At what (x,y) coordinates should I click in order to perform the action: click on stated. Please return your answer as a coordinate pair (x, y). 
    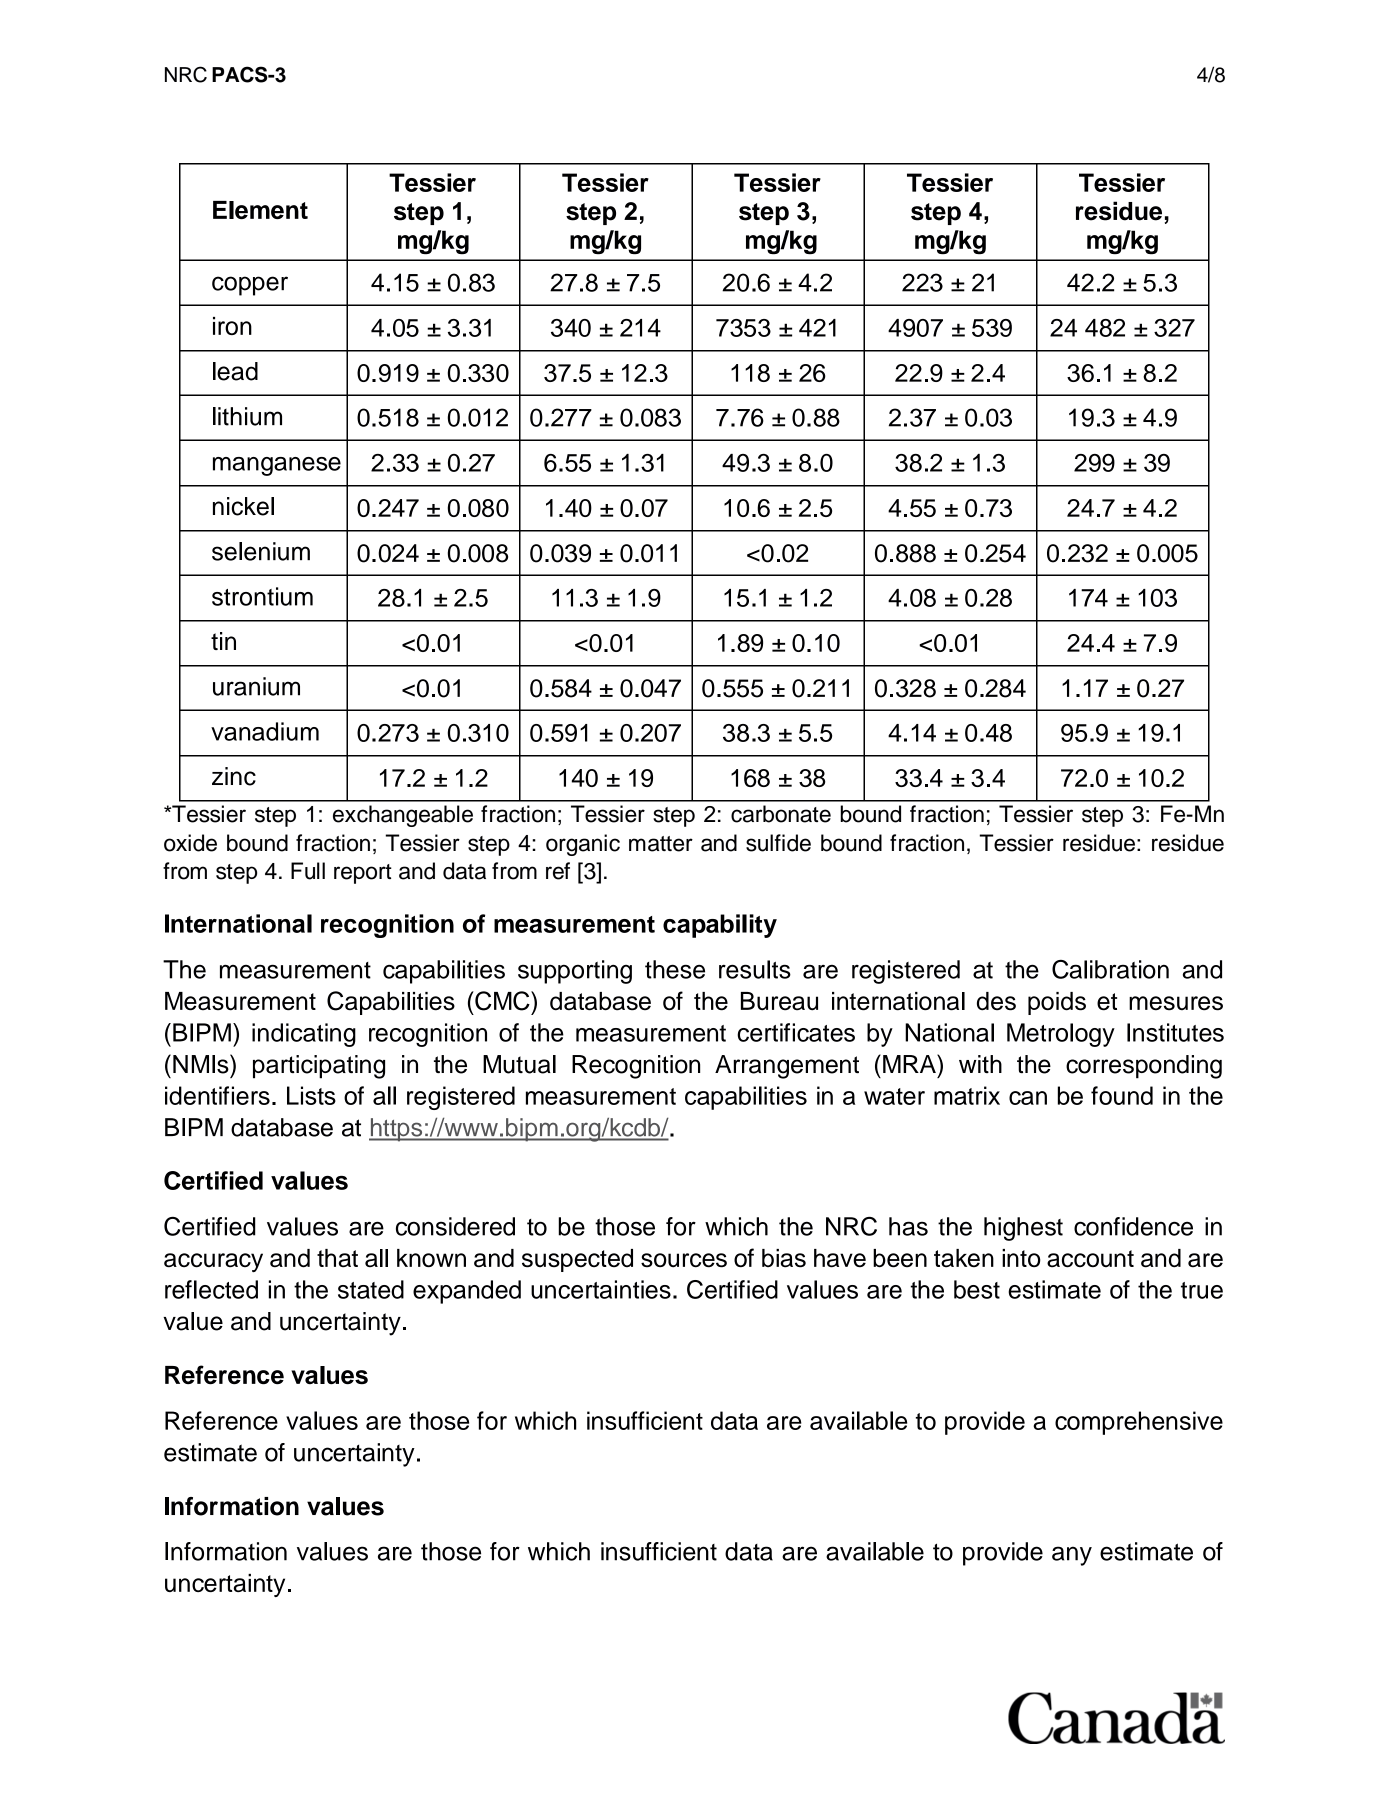
    Looking at the image, I should click on (371, 1289).
